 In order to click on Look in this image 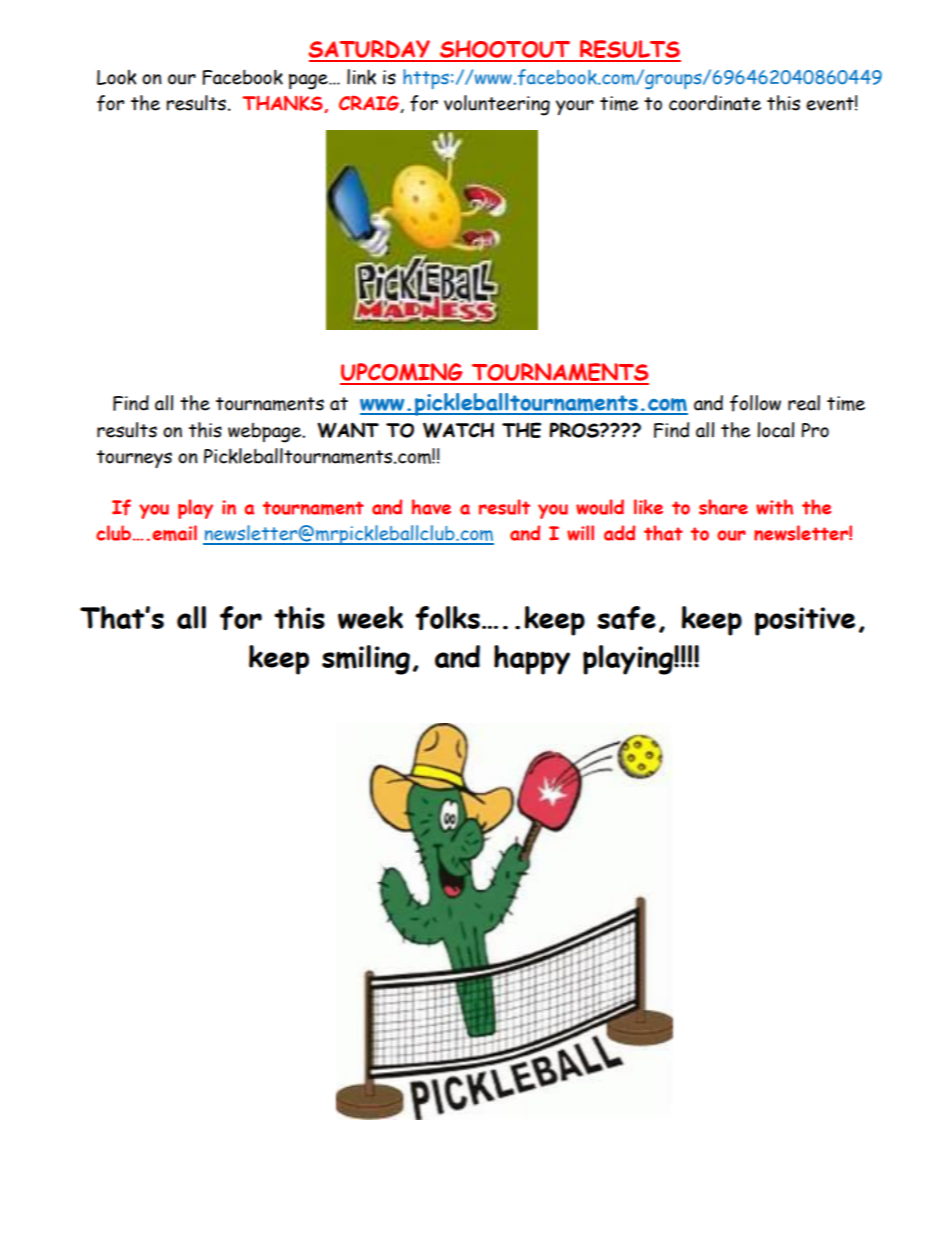, I will do `click(117, 77)`.
